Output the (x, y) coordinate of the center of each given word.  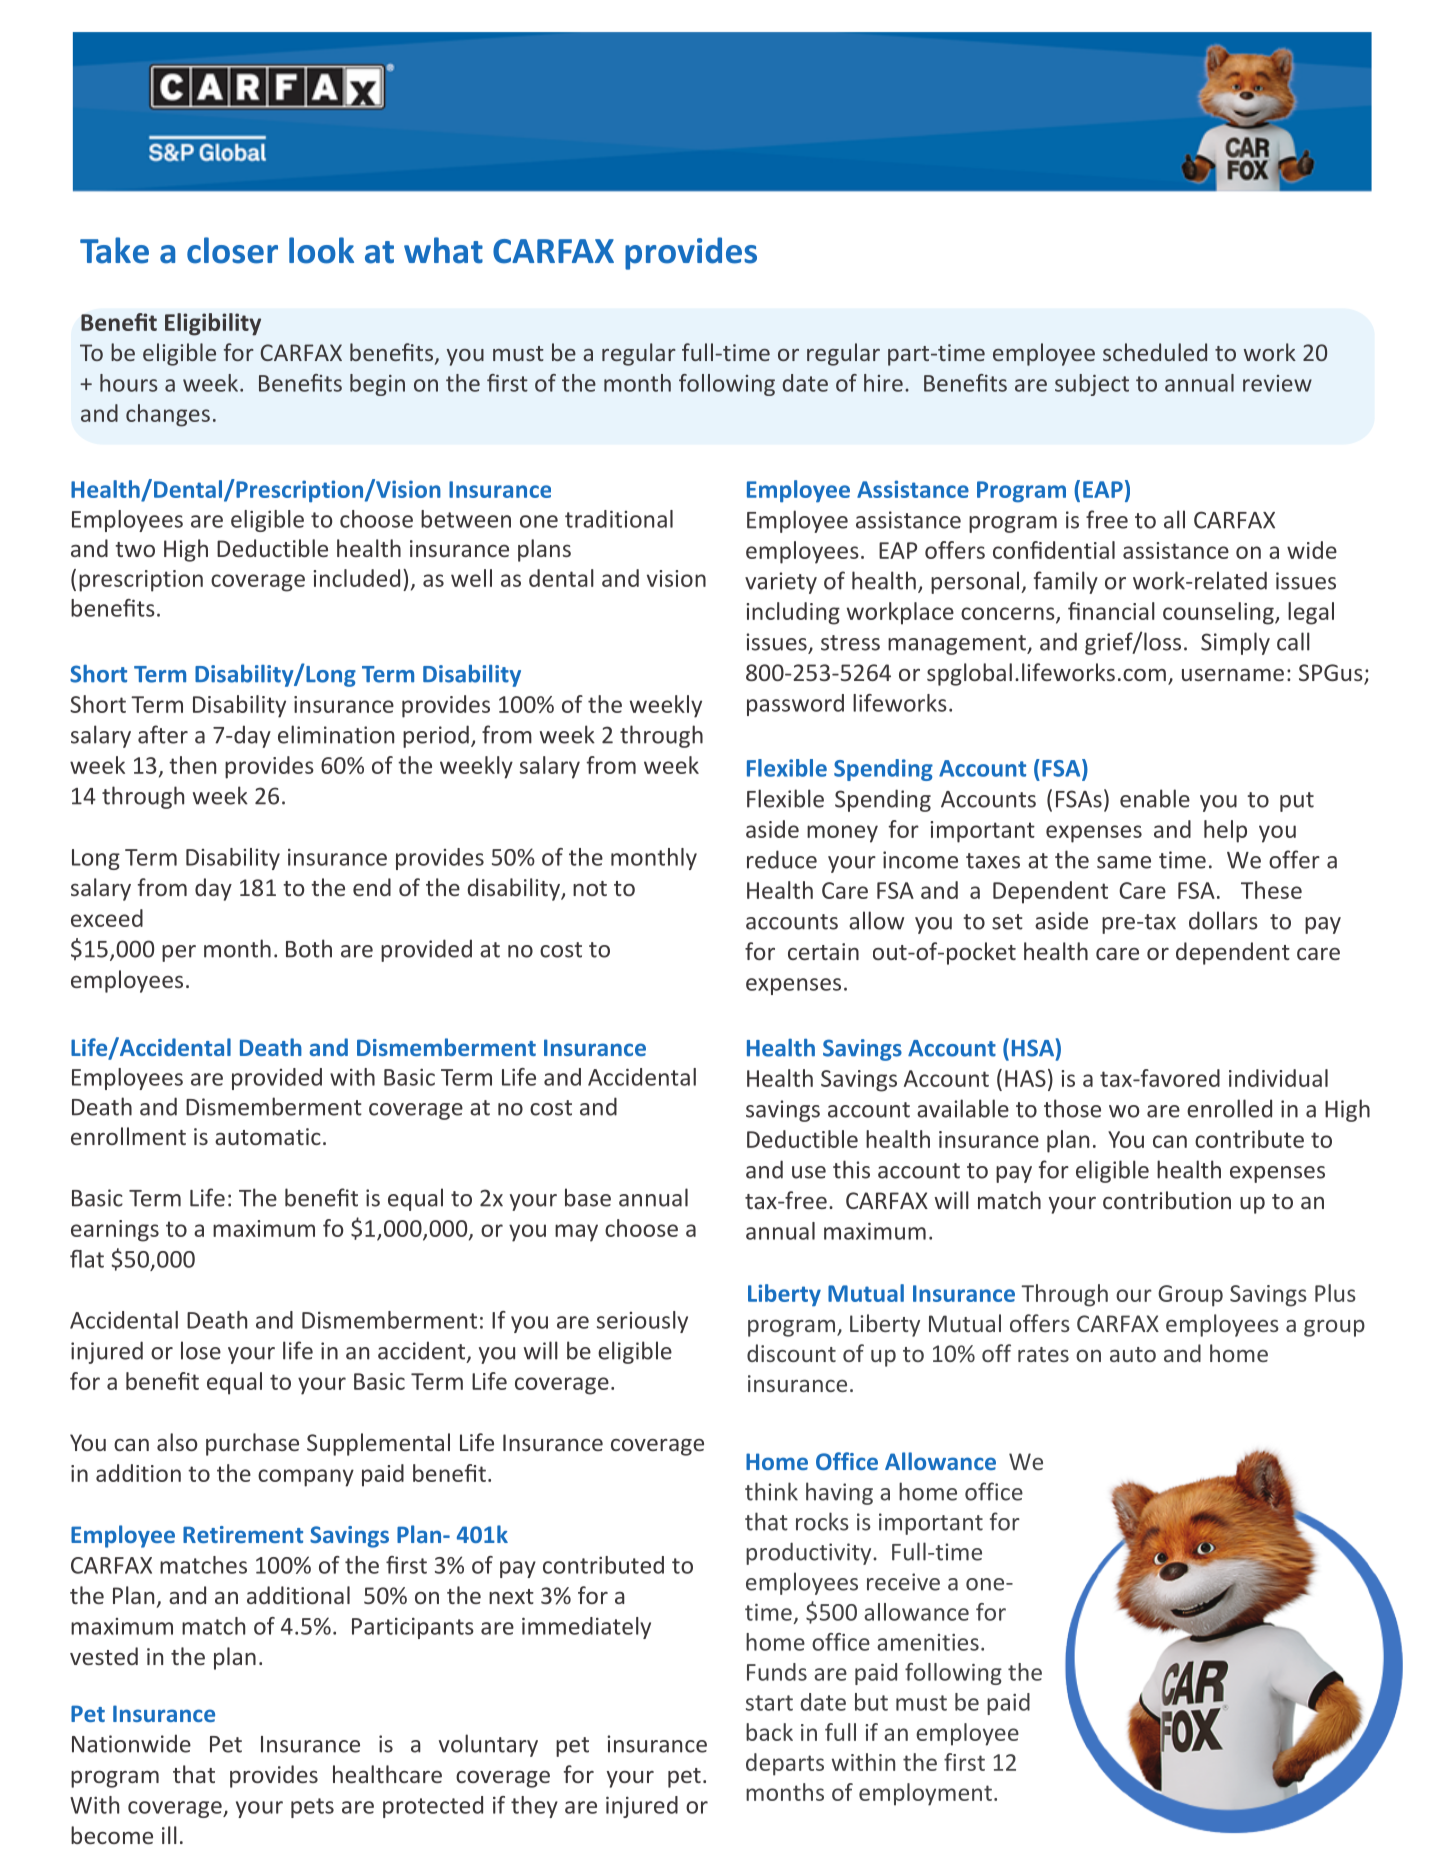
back (769, 1732)
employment (925, 1794)
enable (1155, 798)
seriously (642, 1322)
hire (883, 383)
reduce (782, 859)
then (192, 765)
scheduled (1155, 352)
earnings (115, 1231)
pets (312, 1808)
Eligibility (213, 324)
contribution (1167, 1200)
